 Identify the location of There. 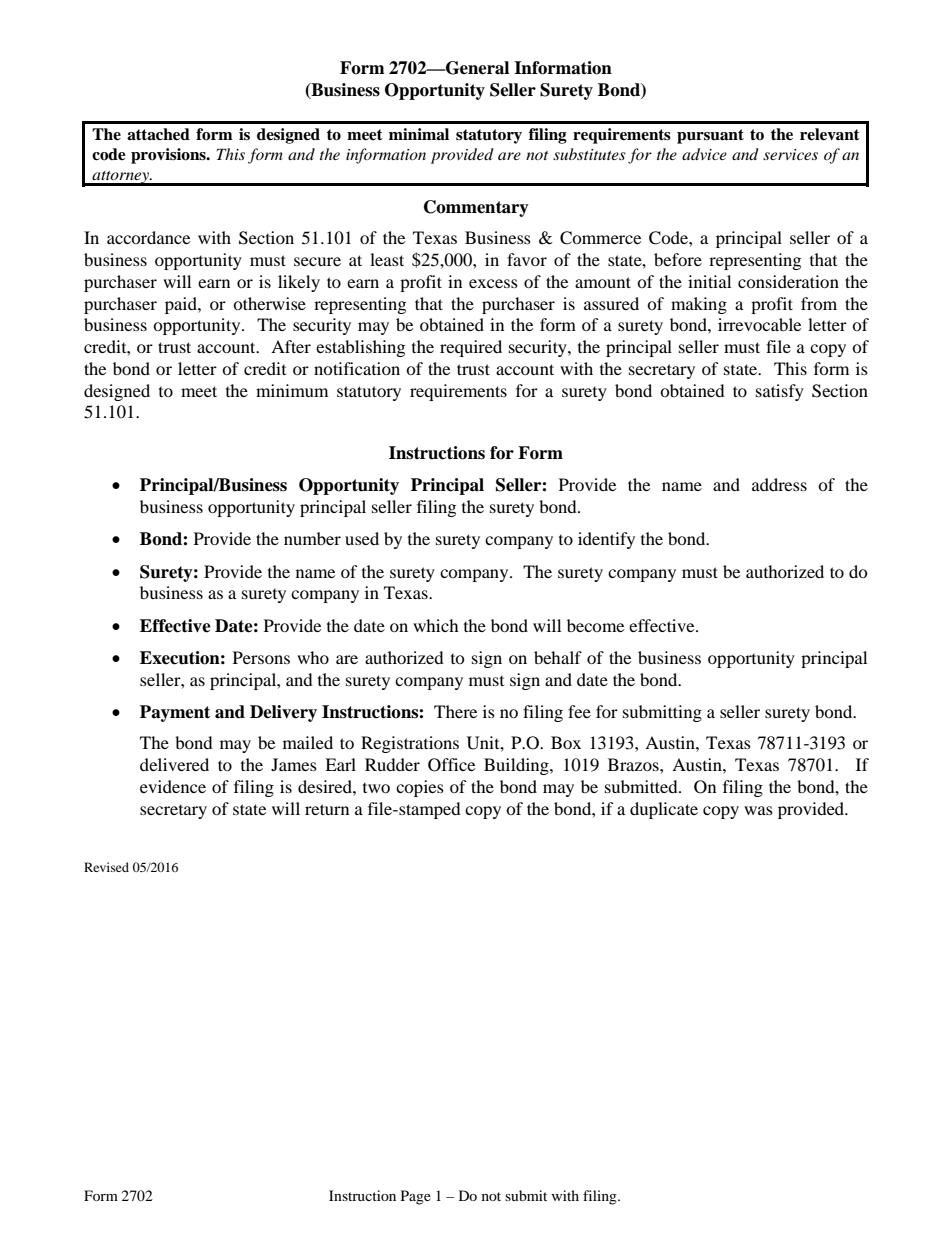
(455, 711).
